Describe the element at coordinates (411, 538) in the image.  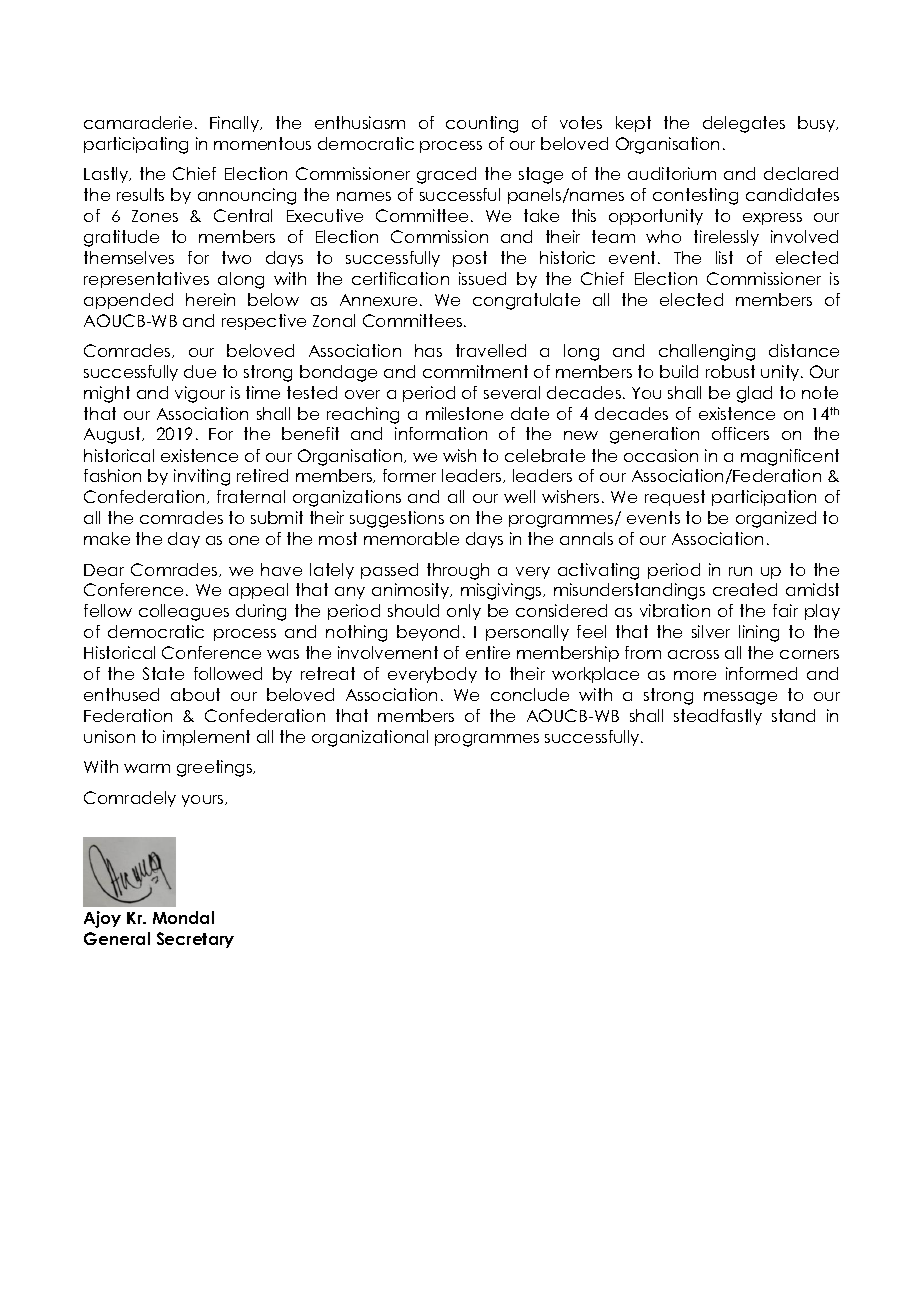
I see `memorable` at that location.
